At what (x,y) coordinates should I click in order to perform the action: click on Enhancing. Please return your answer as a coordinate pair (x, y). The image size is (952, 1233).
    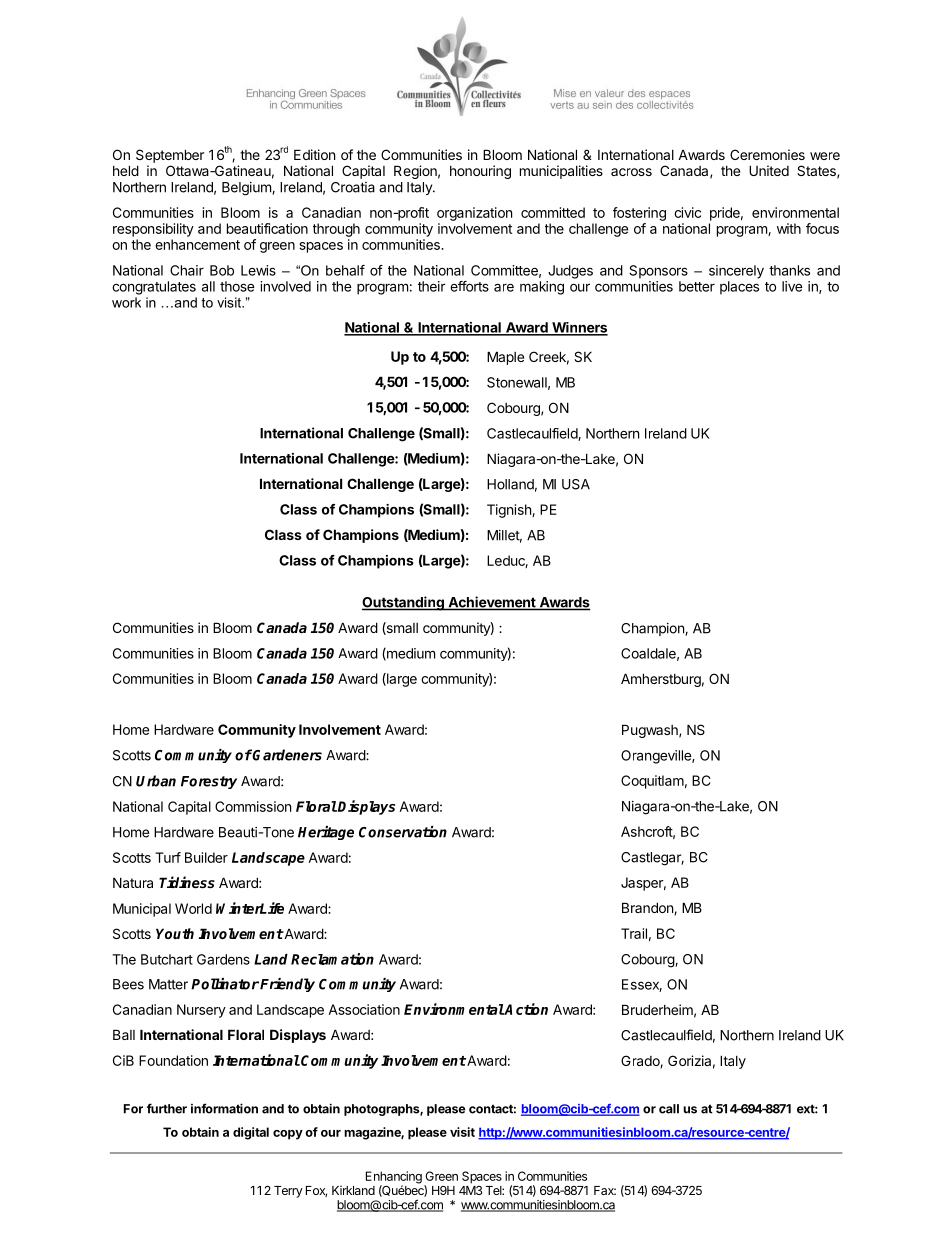
    Looking at the image, I should click on (394, 1178).
